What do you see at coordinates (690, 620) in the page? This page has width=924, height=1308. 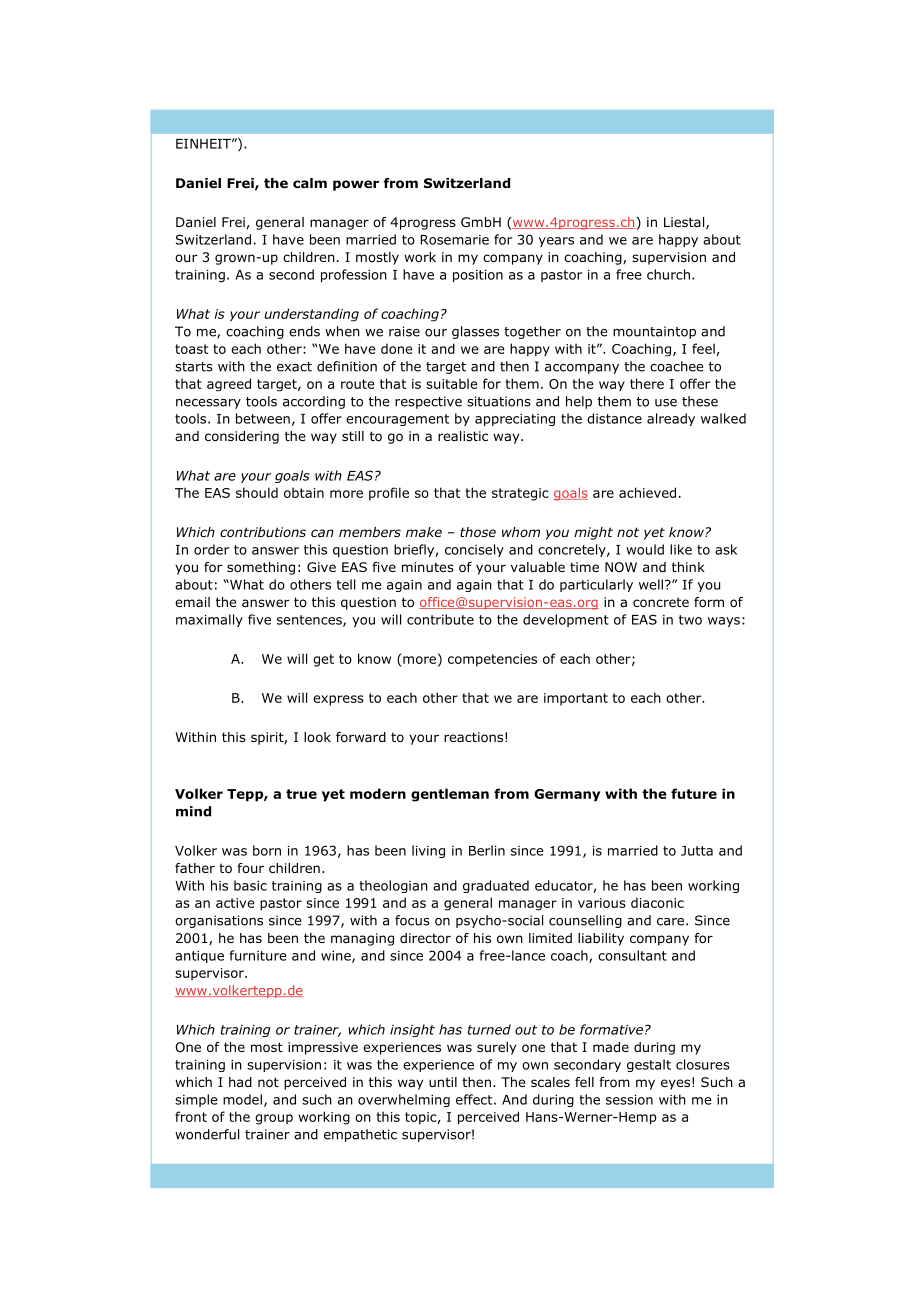 I see `two` at bounding box center [690, 620].
